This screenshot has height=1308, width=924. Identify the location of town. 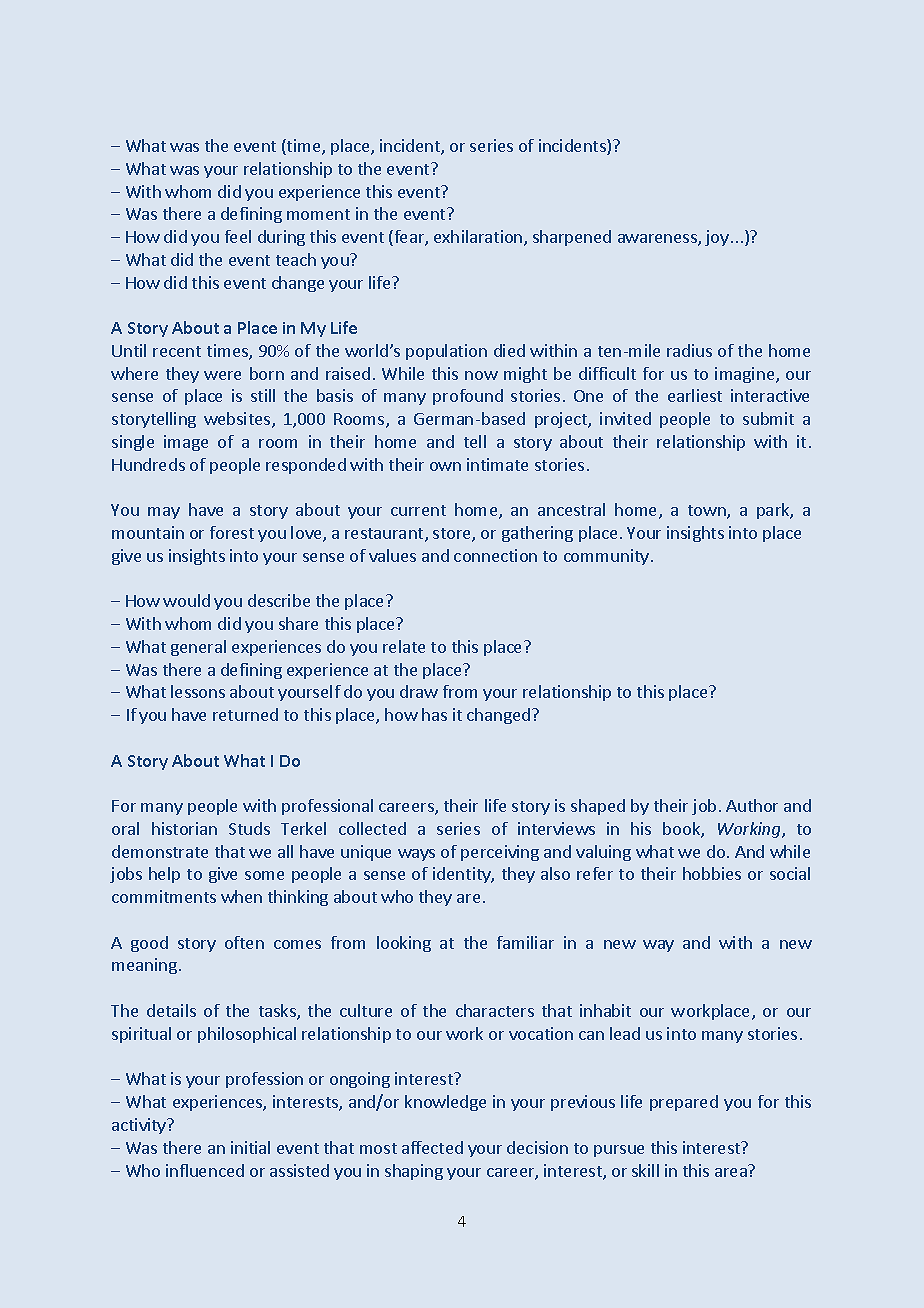
(708, 512).
